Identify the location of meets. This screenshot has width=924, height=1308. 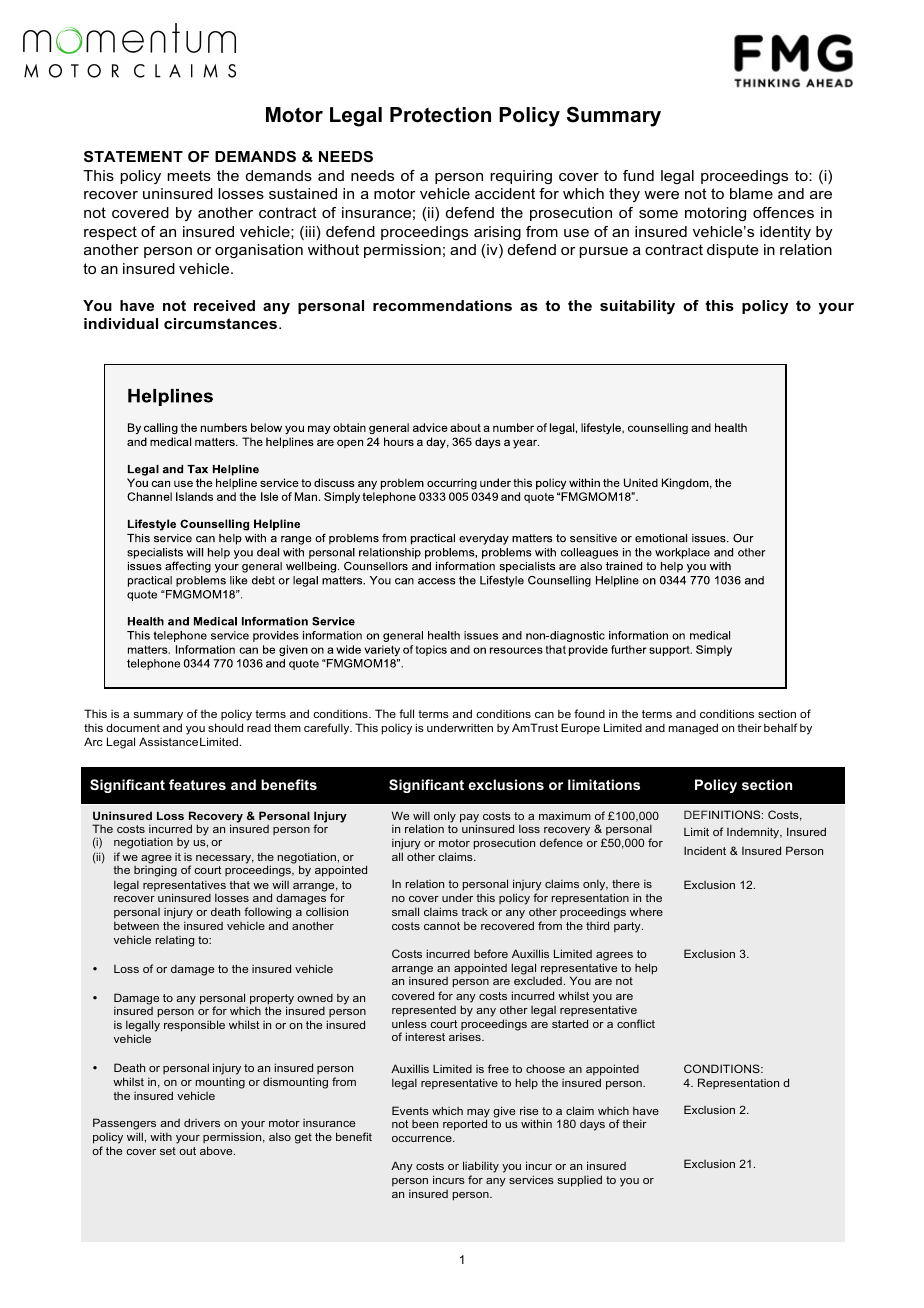
(189, 175).
